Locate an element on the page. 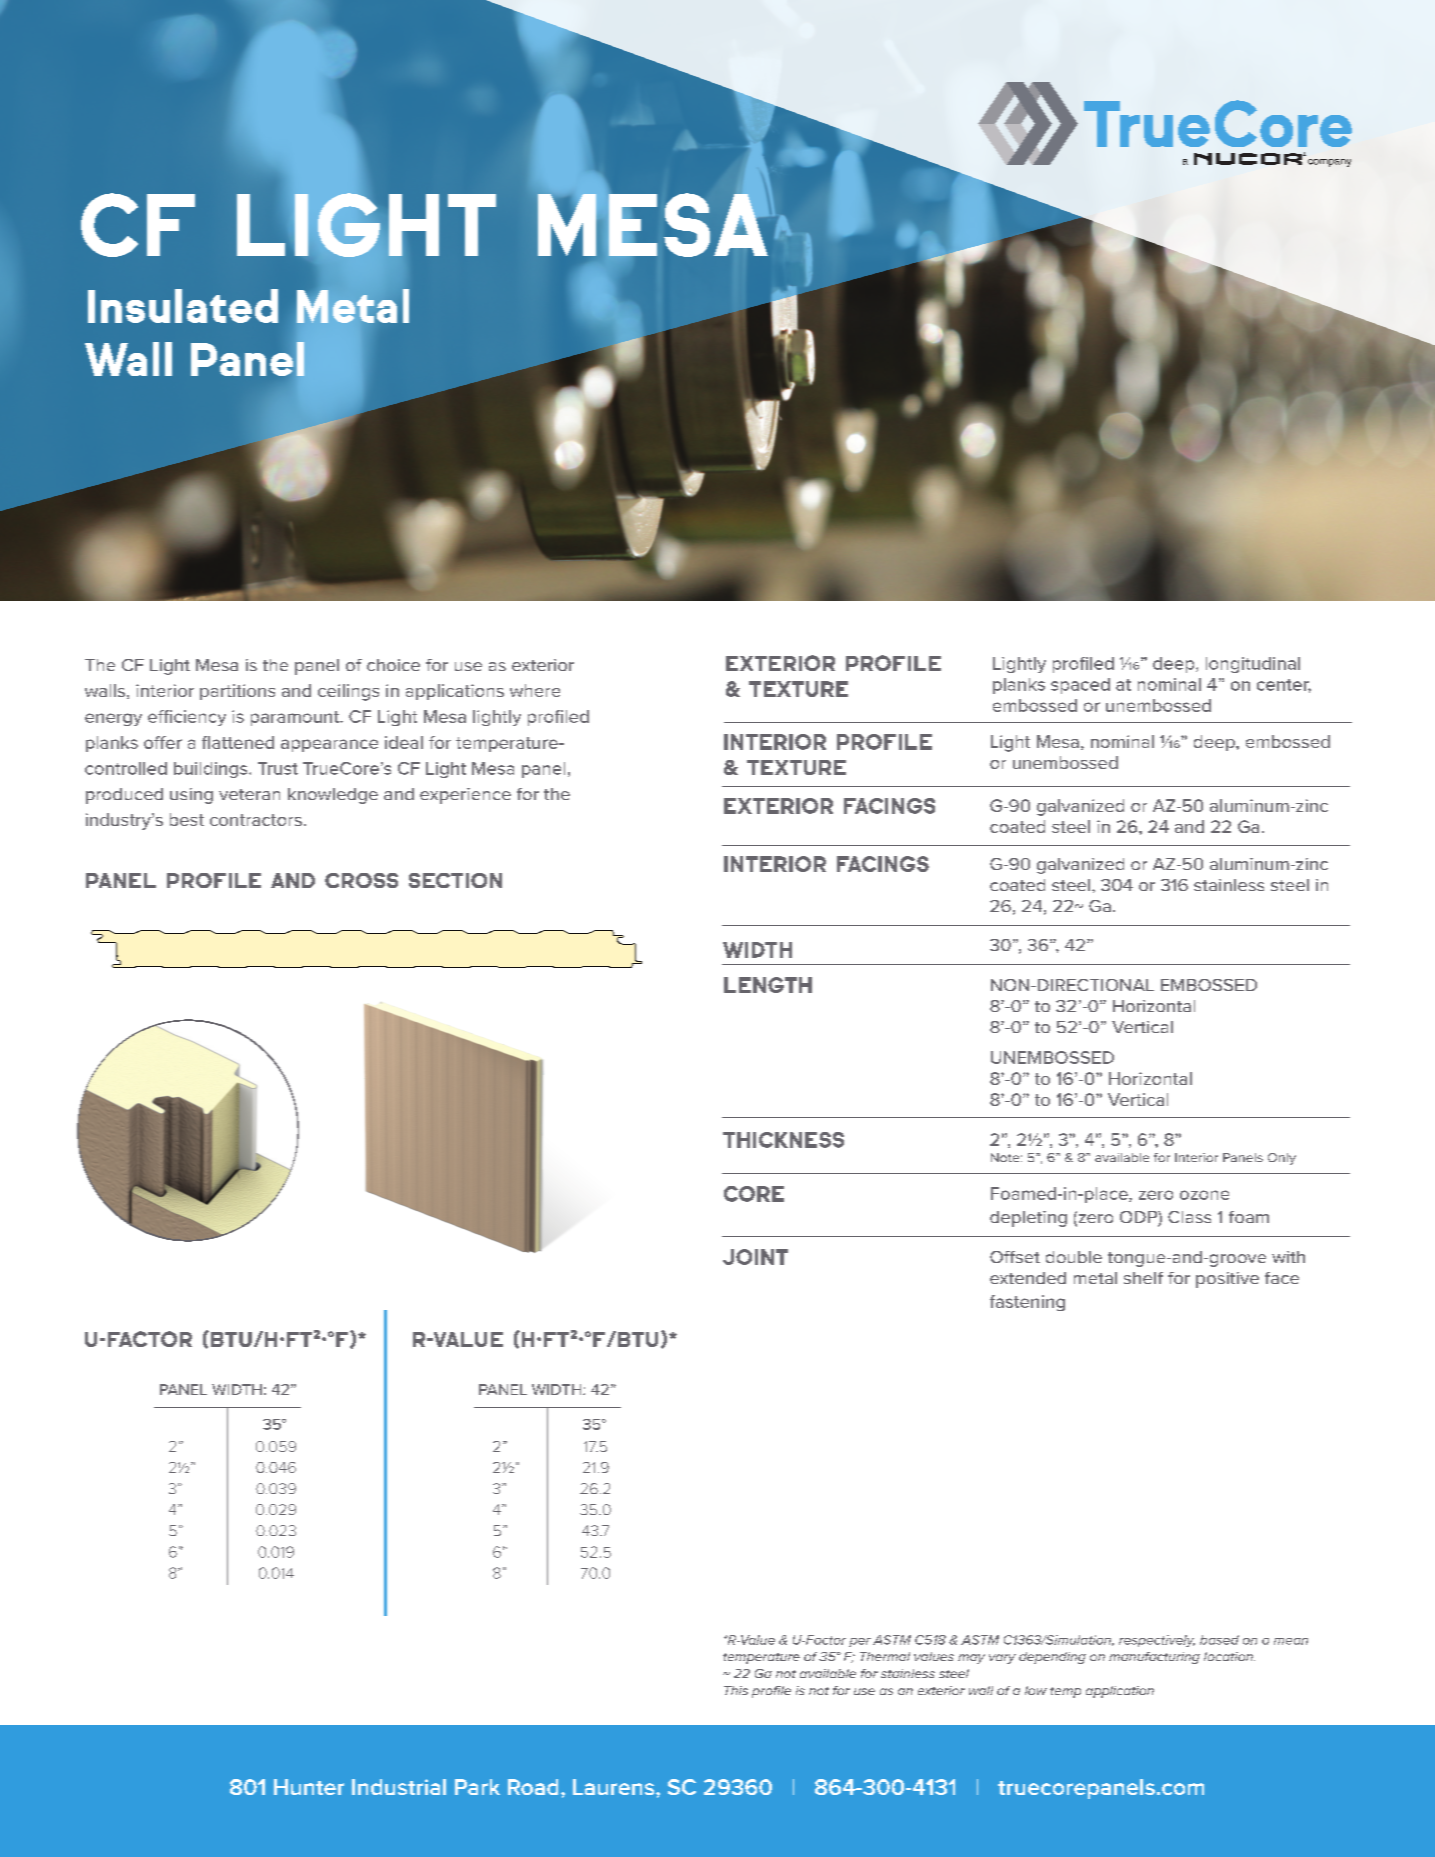  This is located at coordinates (736, 1690).
